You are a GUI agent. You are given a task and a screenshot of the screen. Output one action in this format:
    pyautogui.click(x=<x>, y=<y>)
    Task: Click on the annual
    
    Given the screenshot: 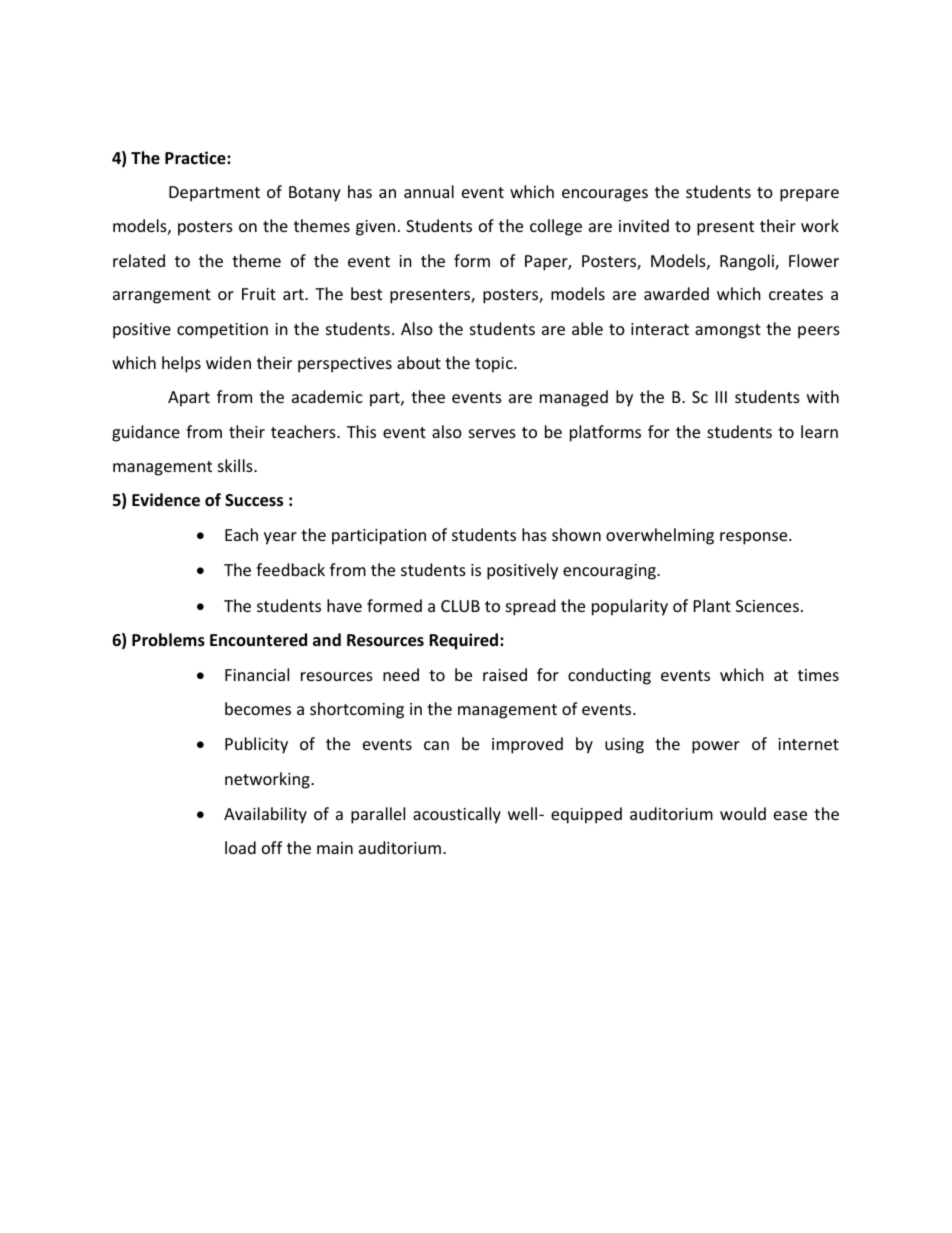 What is the action you would take?
    pyautogui.click(x=429, y=191)
